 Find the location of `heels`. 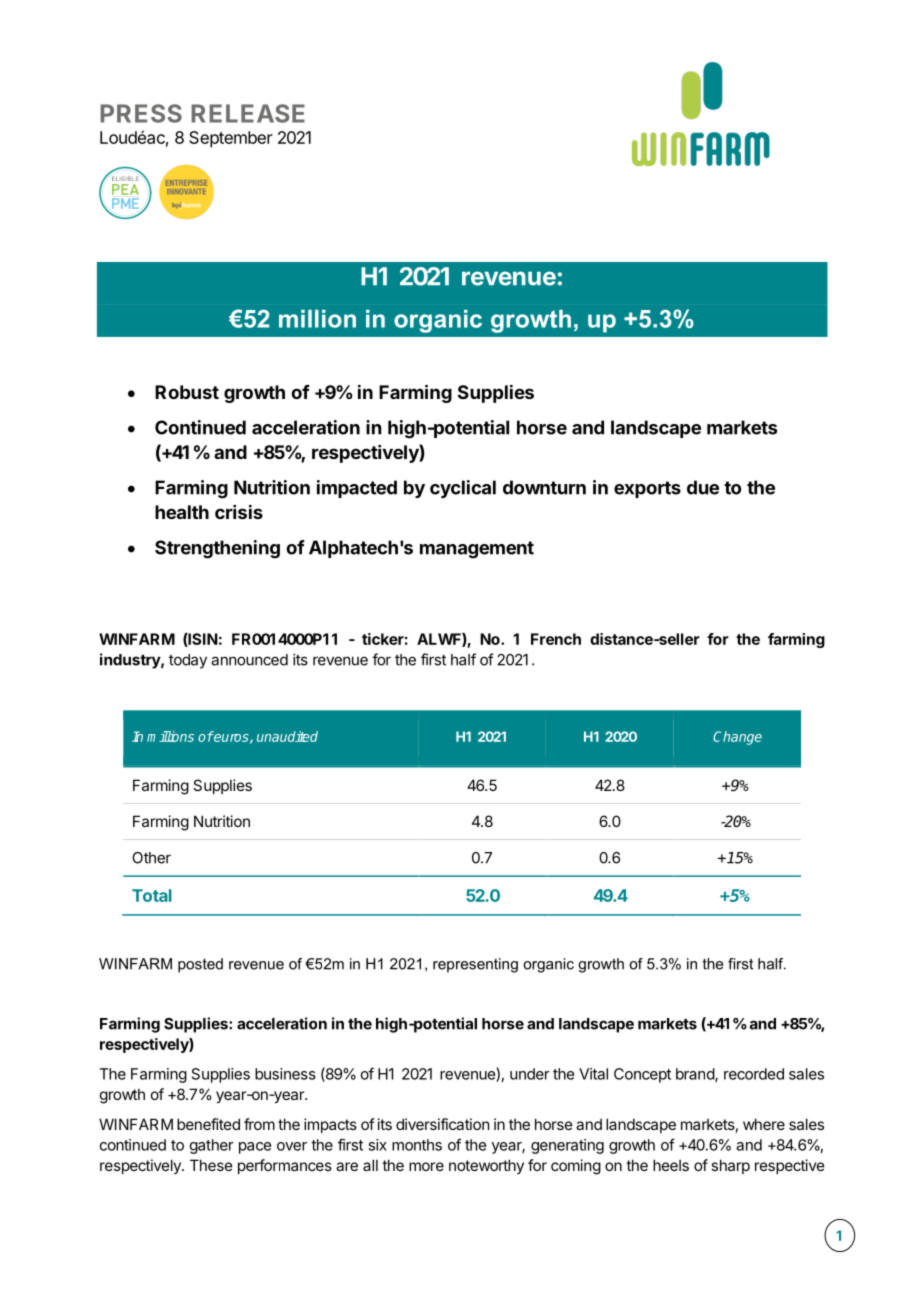

heels is located at coordinates (671, 1165).
